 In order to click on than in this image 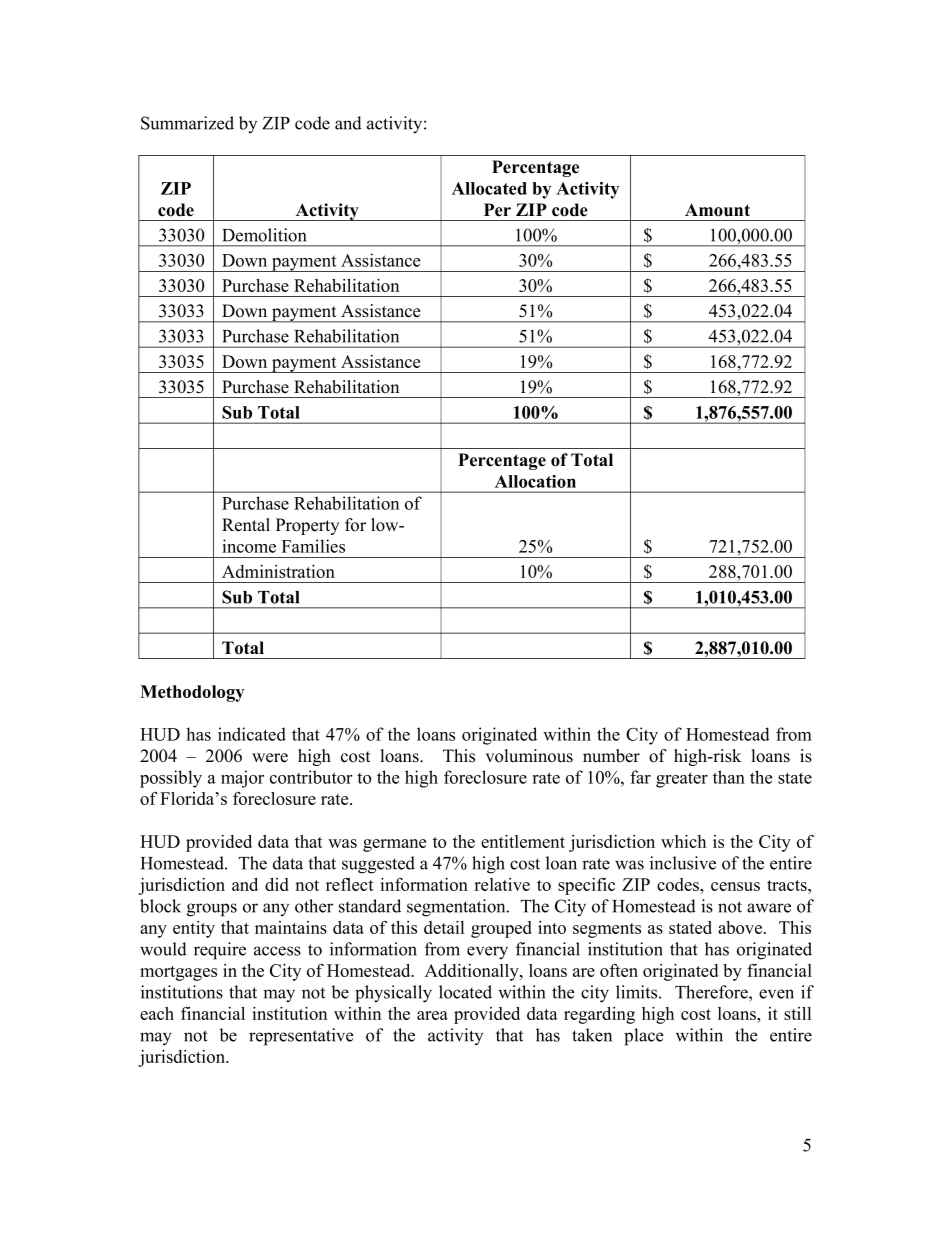, I will do `click(729, 777)`.
